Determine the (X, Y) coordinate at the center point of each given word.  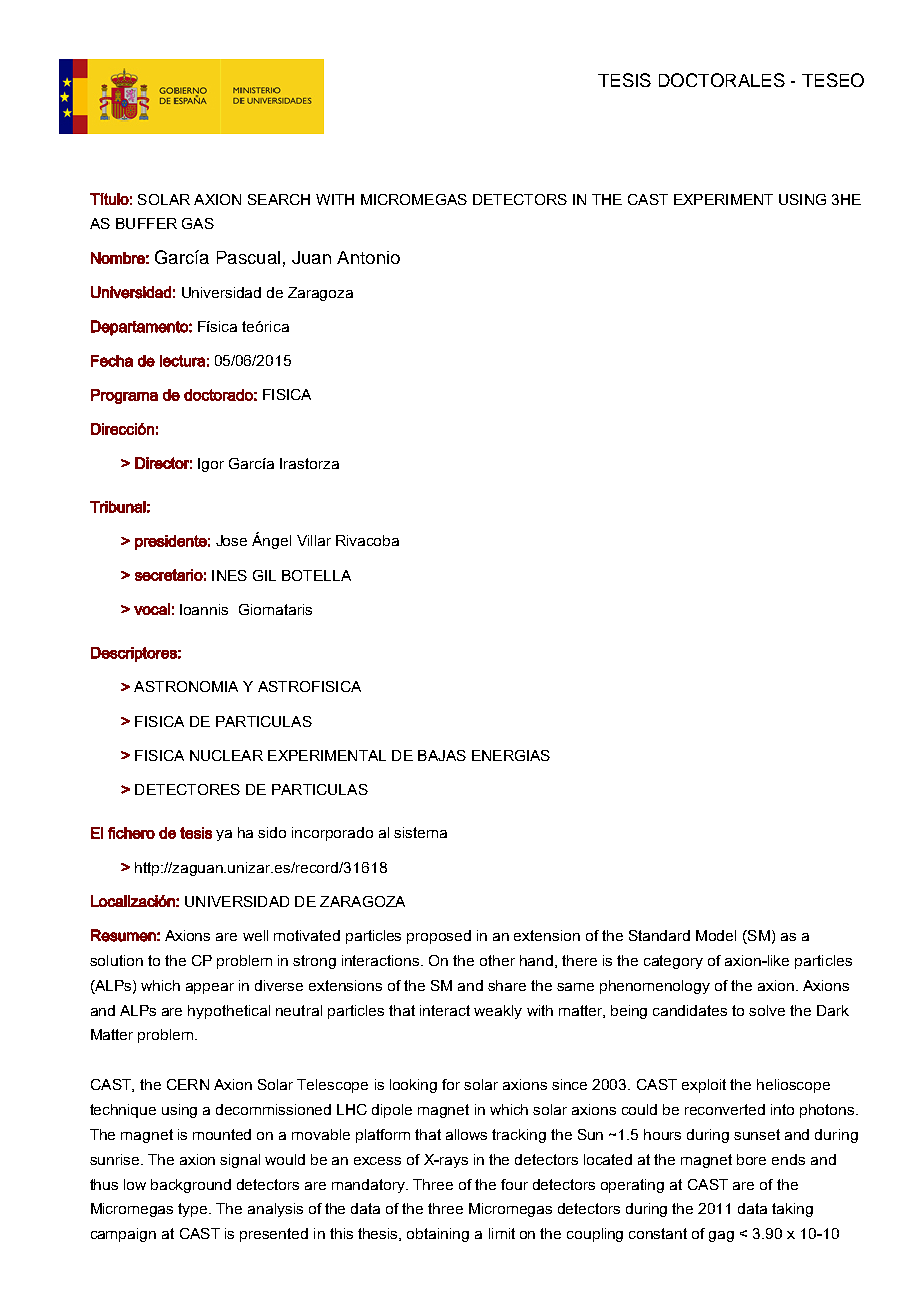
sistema (420, 832)
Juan (311, 257)
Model (716, 935)
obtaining (438, 1235)
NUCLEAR (226, 755)
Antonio (368, 257)
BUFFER (146, 223)
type (194, 1210)
